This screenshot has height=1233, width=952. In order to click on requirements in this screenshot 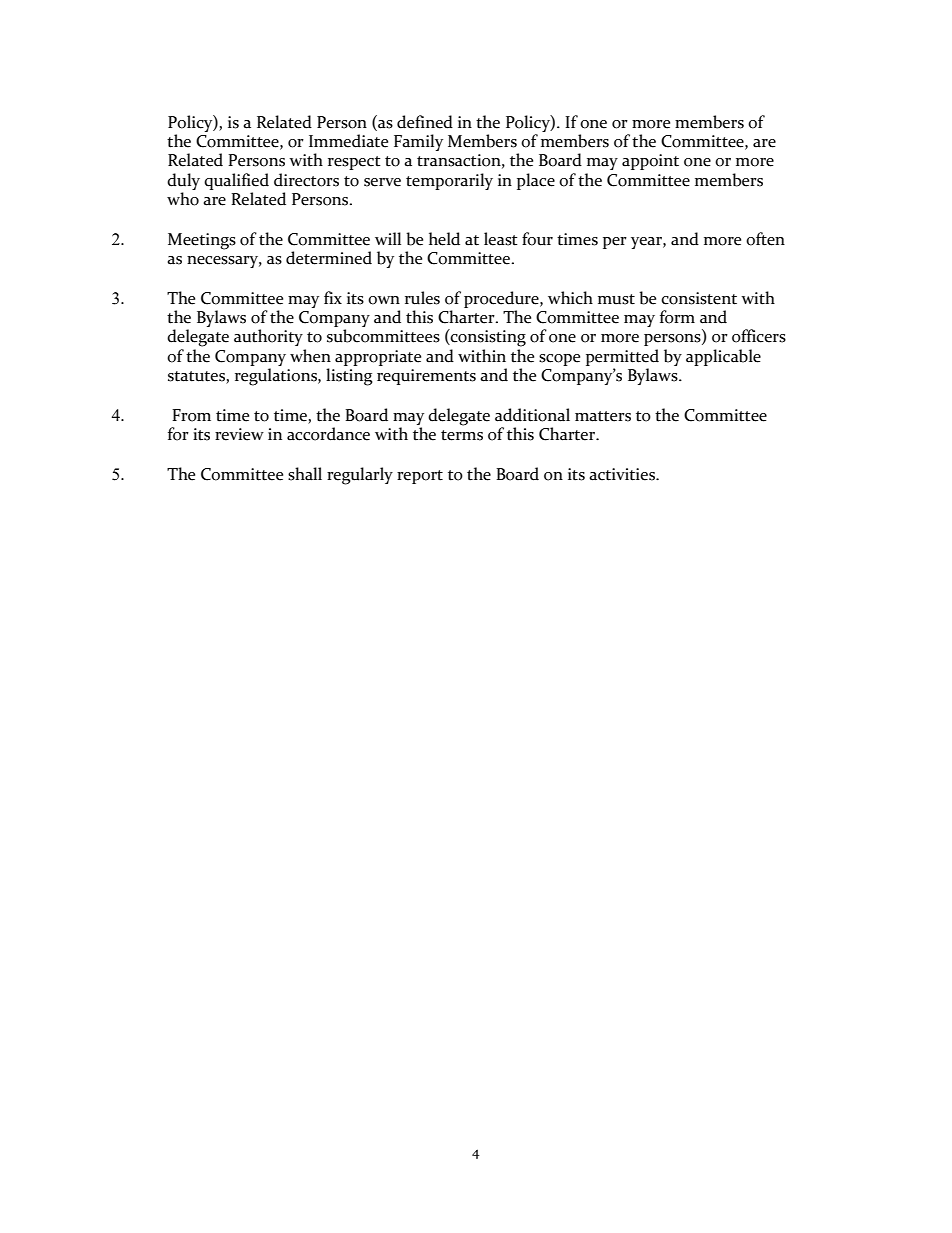, I will do `click(426, 377)`.
